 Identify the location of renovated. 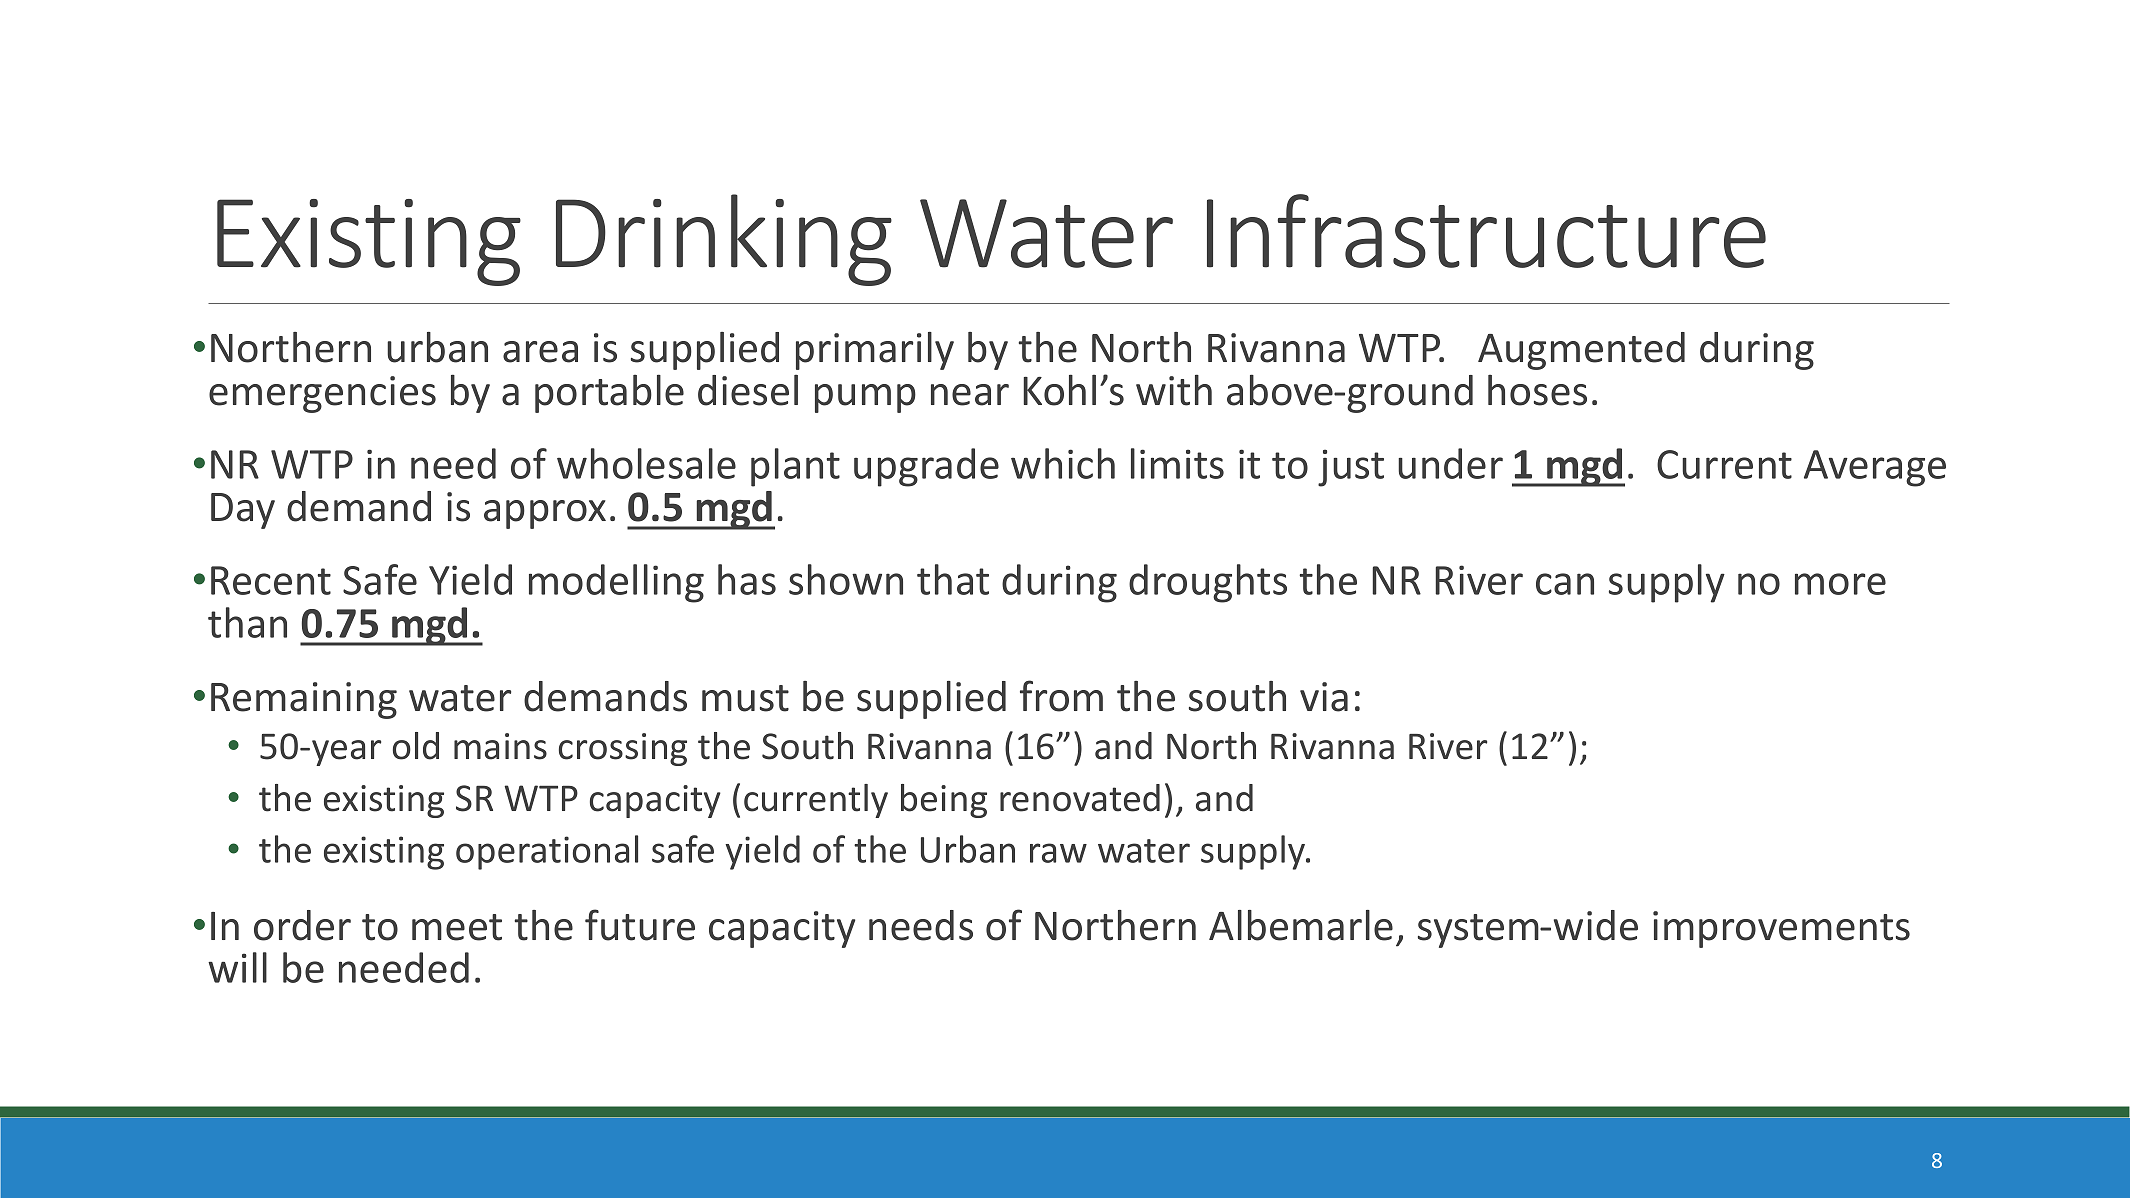
(1080, 798).
